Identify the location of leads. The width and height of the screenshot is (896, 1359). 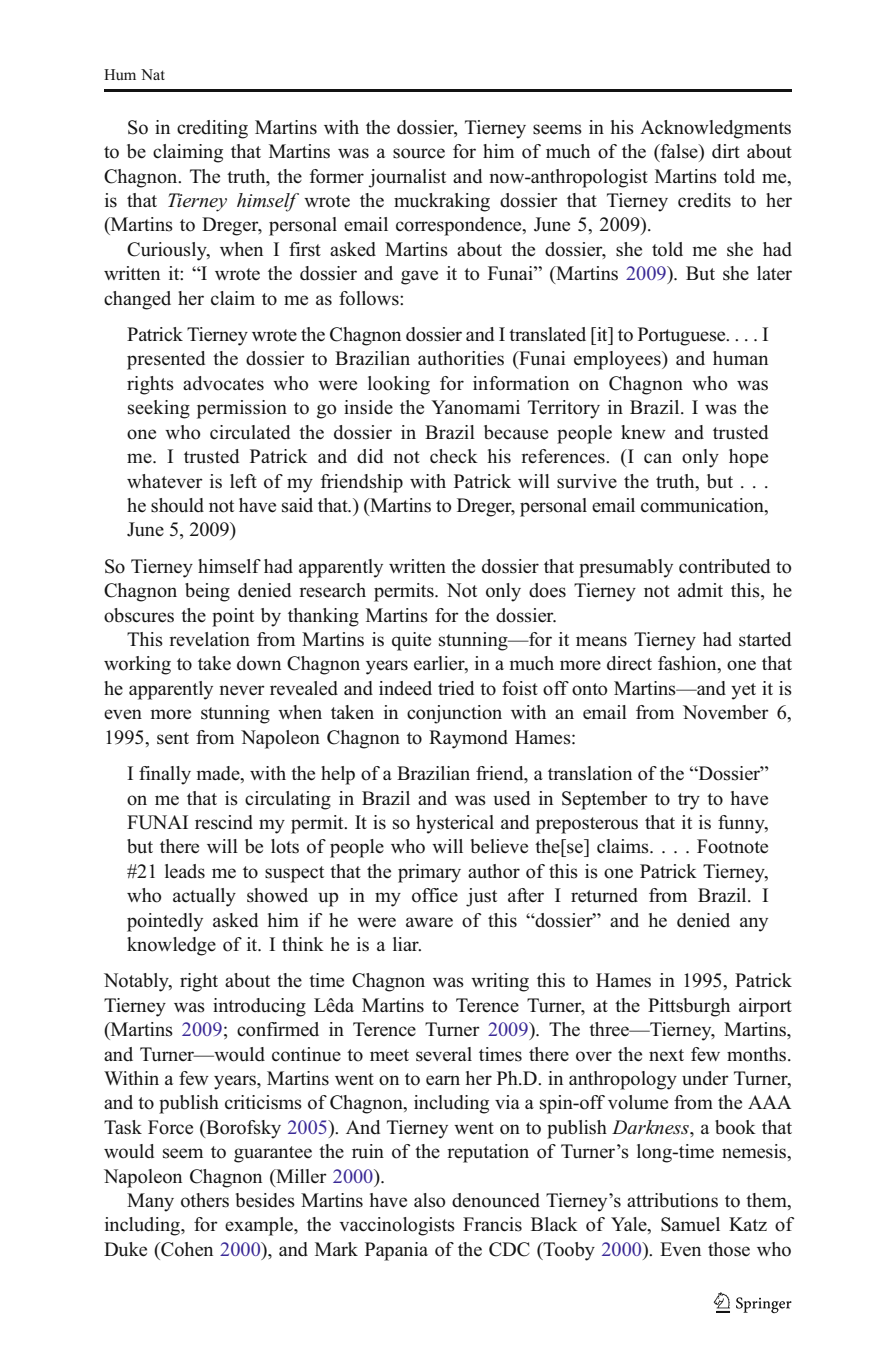
(185, 871).
